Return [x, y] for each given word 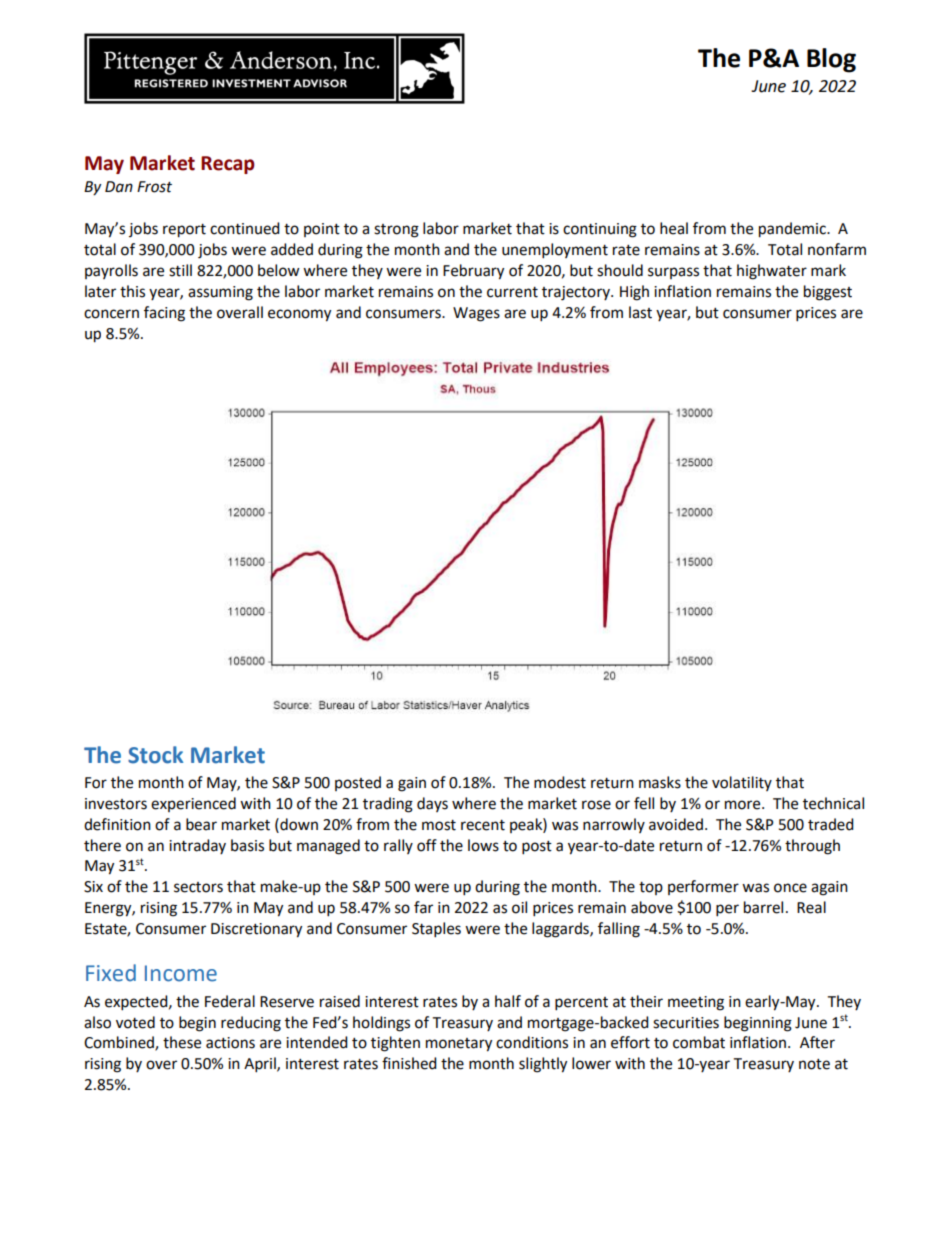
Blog [831, 60]
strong [396, 231]
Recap [228, 165]
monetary [459, 1045]
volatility [742, 783]
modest [560, 782]
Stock [155, 755]
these [182, 1042]
